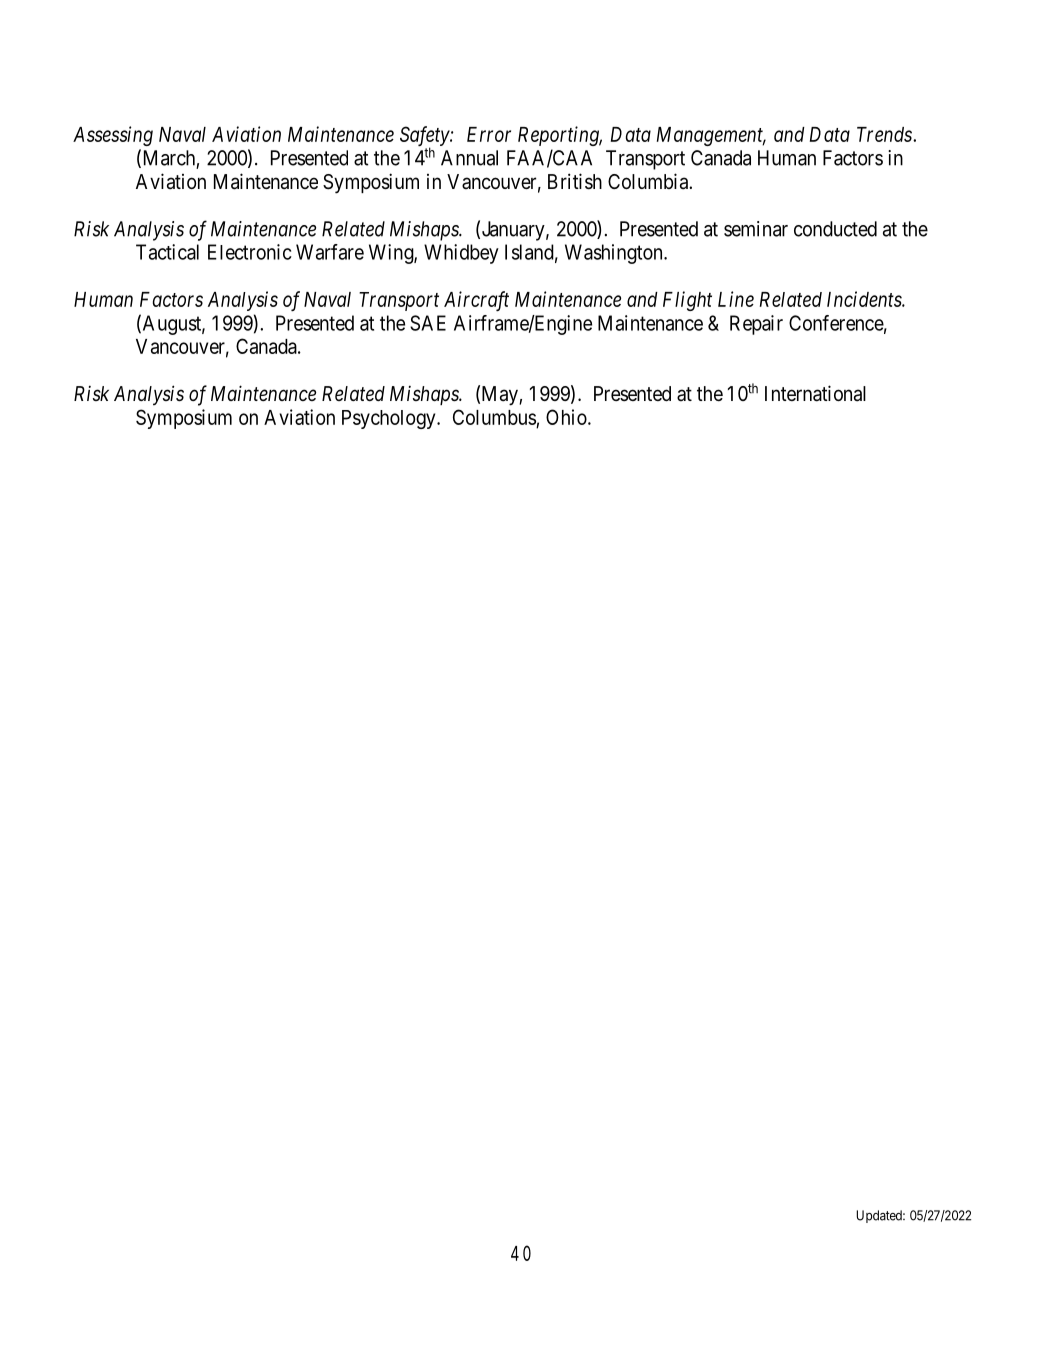  I want to click on Assessing, so click(113, 136).
